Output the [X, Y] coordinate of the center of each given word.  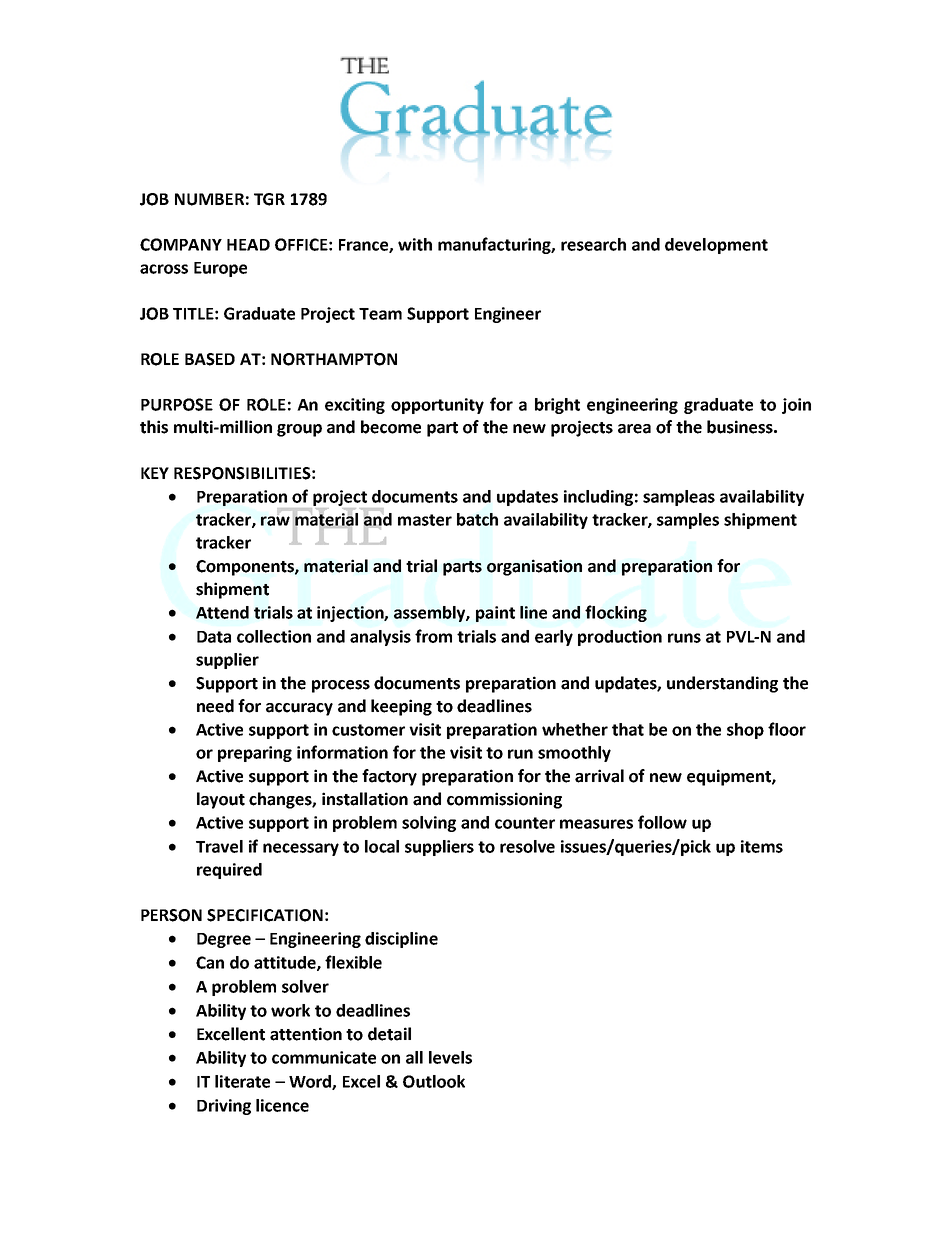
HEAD [248, 245]
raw [275, 520]
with [415, 244]
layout [221, 800]
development [716, 246]
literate [242, 1081]
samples [688, 521]
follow [662, 822]
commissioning [504, 800]
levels [450, 1057]
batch [477, 519]
